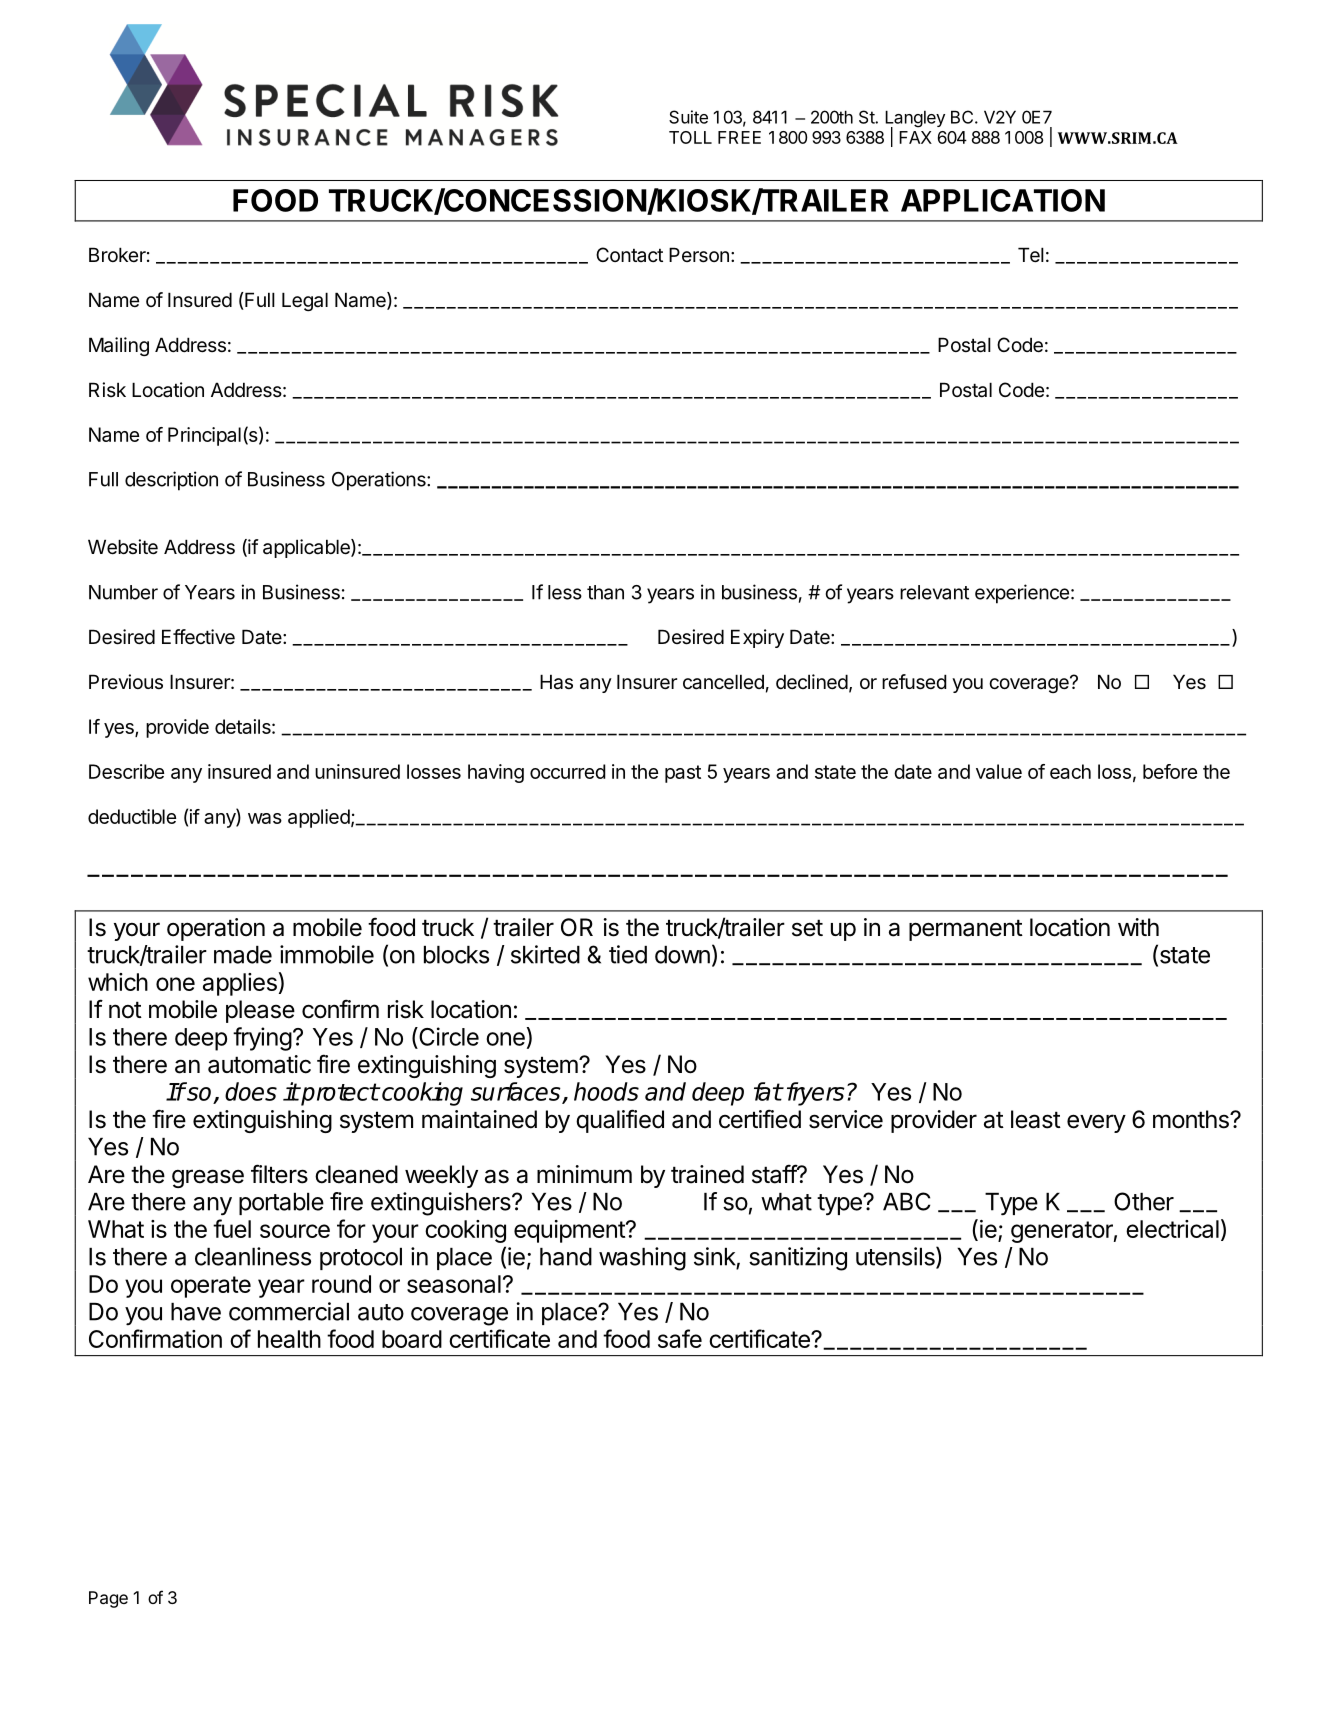 Image resolution: width=1328 pixels, height=1719 pixels. Describe the element at coordinates (171, 481) in the page. I see `description` at that location.
